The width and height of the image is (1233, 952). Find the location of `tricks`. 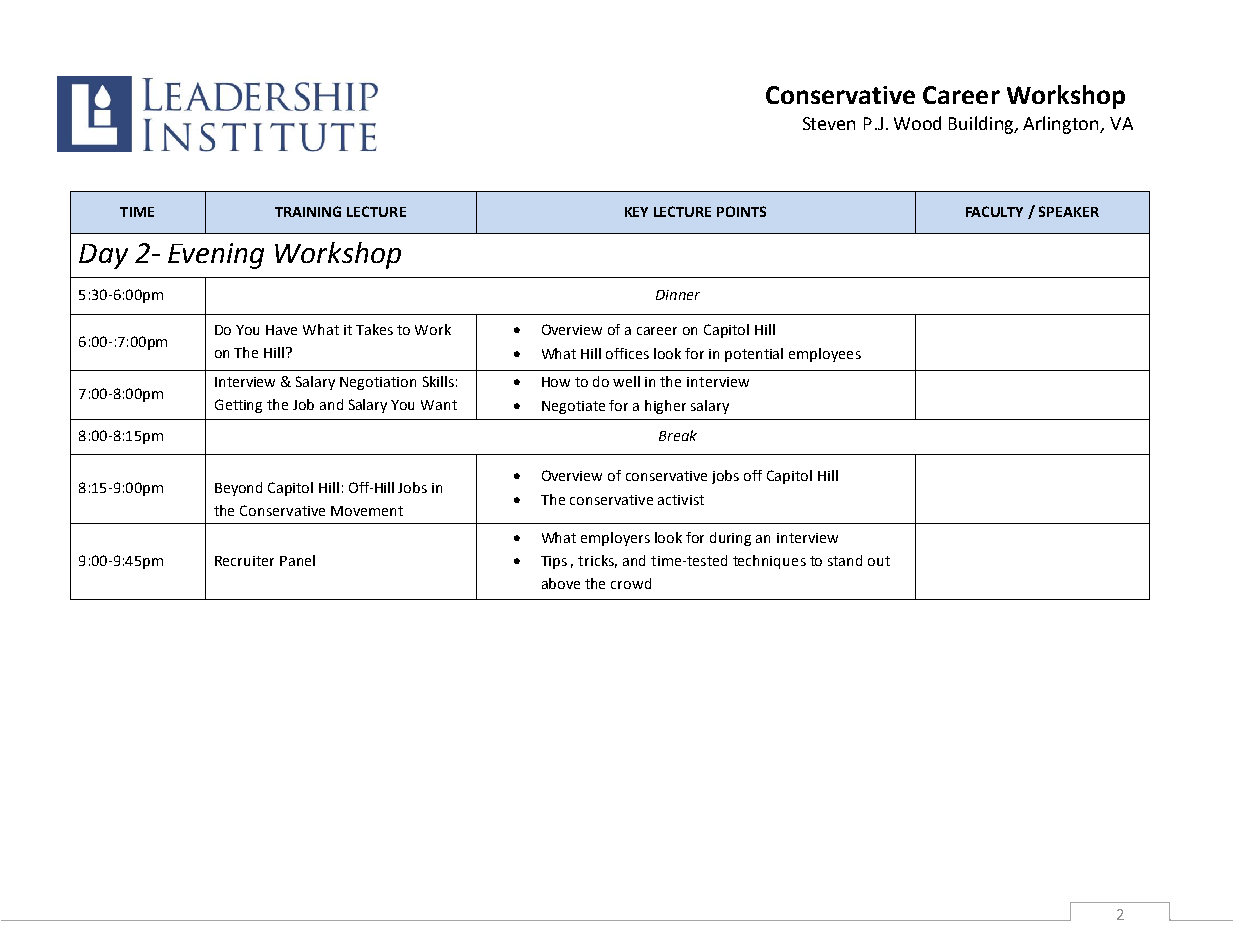

tricks is located at coordinates (597, 561).
